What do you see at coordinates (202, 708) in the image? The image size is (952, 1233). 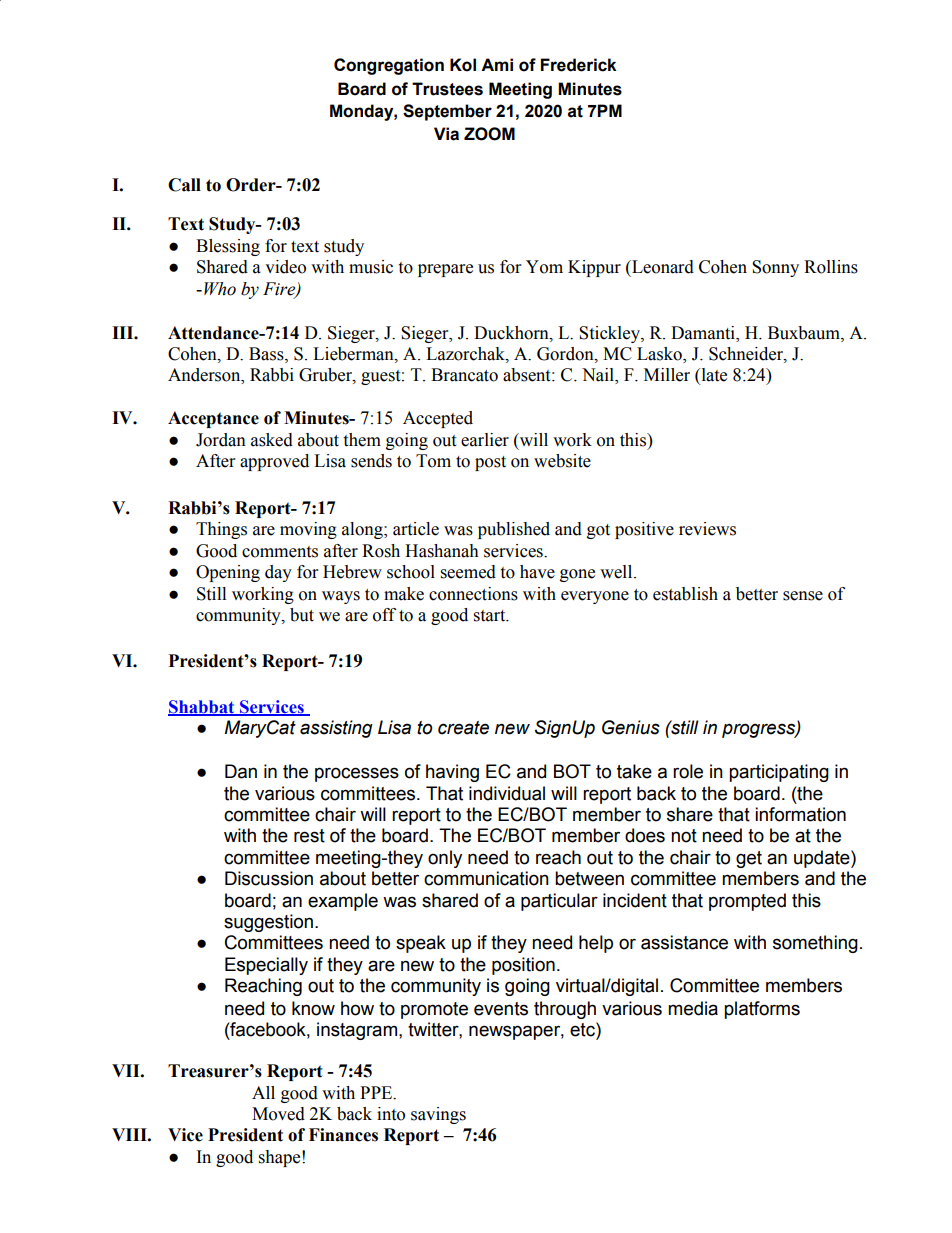 I see `Shabbat` at bounding box center [202, 708].
